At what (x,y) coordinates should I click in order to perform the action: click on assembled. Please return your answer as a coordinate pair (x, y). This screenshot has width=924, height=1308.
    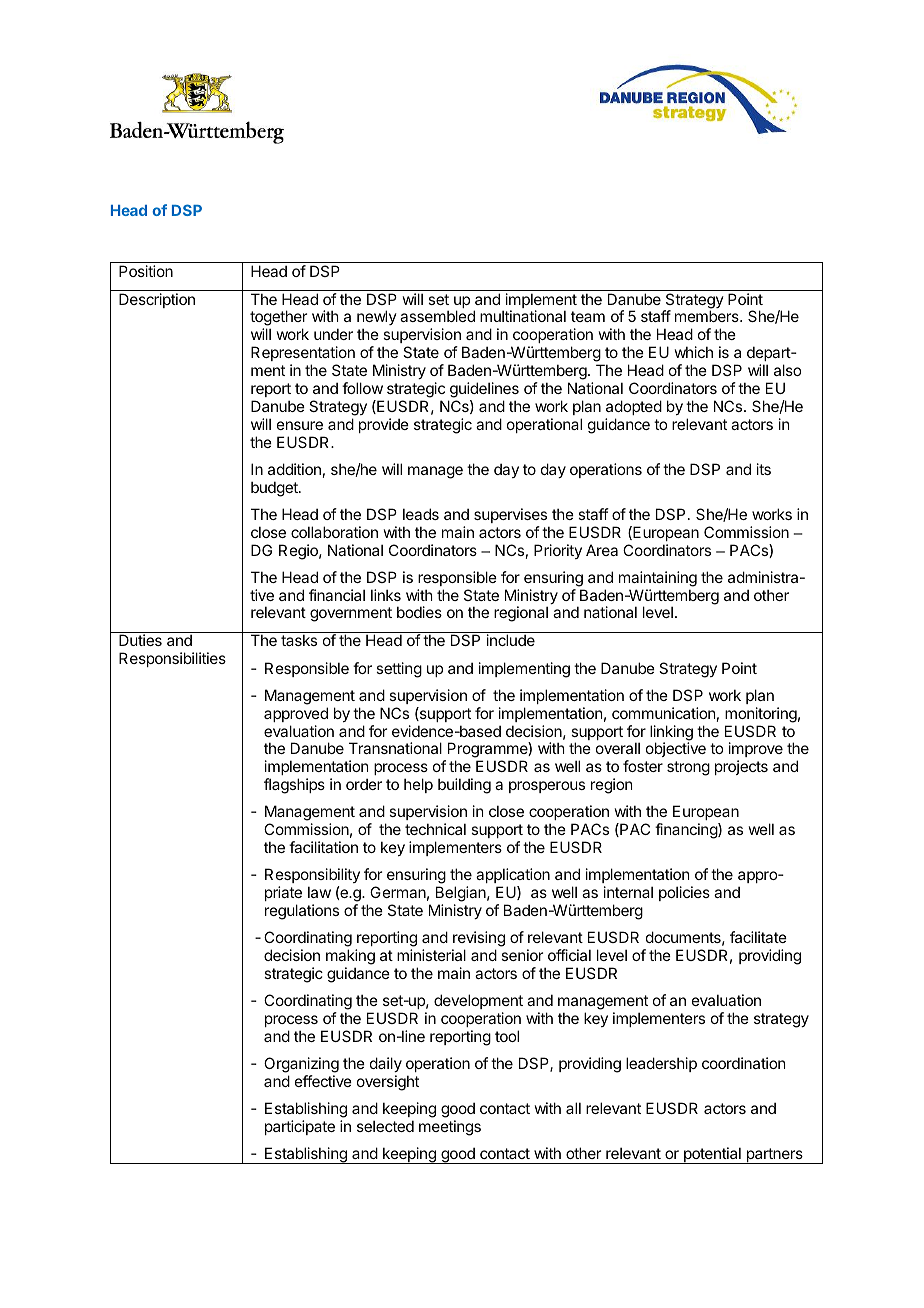
    Looking at the image, I should click on (437, 316).
